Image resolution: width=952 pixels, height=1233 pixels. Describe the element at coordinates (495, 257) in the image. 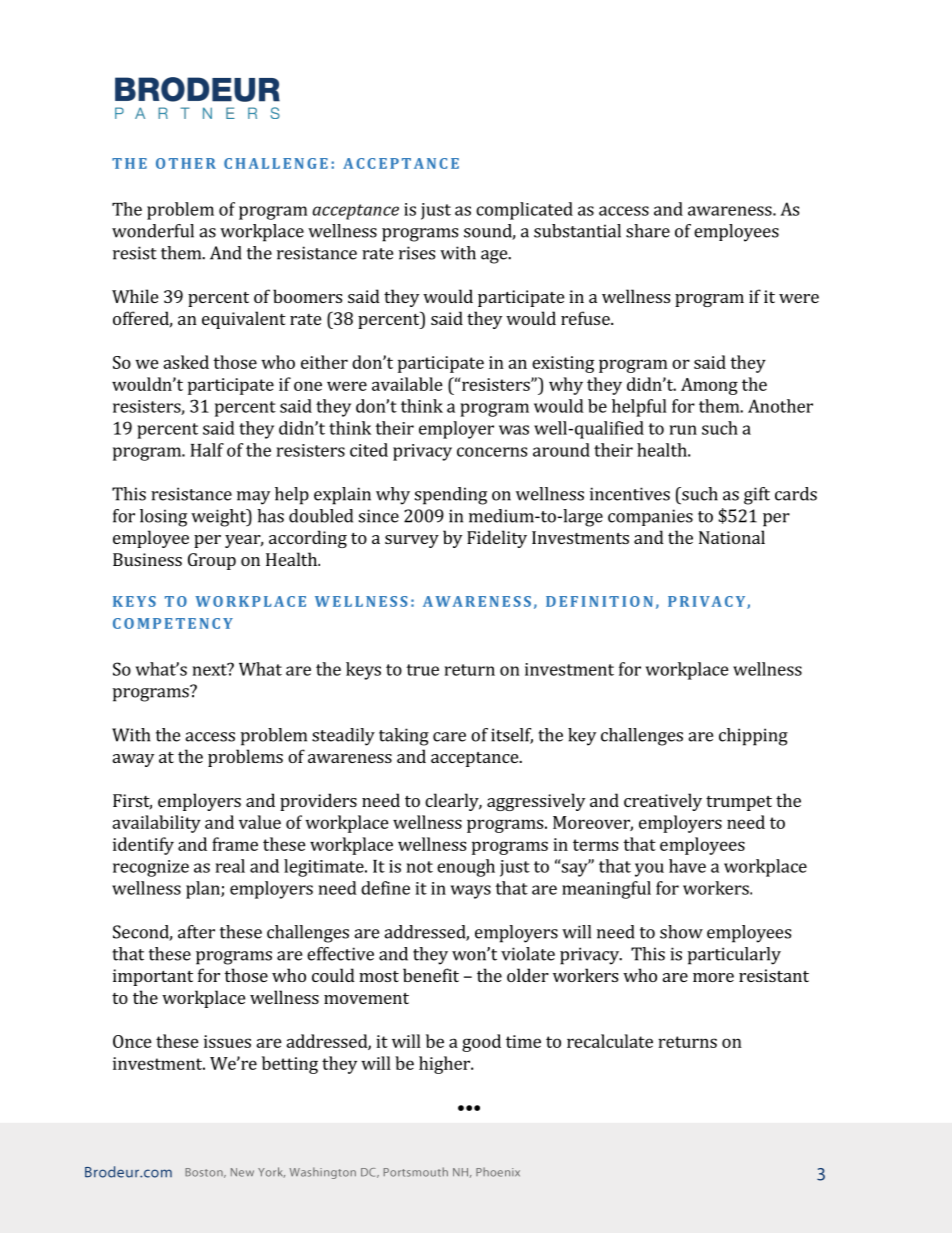

I see `age` at that location.
